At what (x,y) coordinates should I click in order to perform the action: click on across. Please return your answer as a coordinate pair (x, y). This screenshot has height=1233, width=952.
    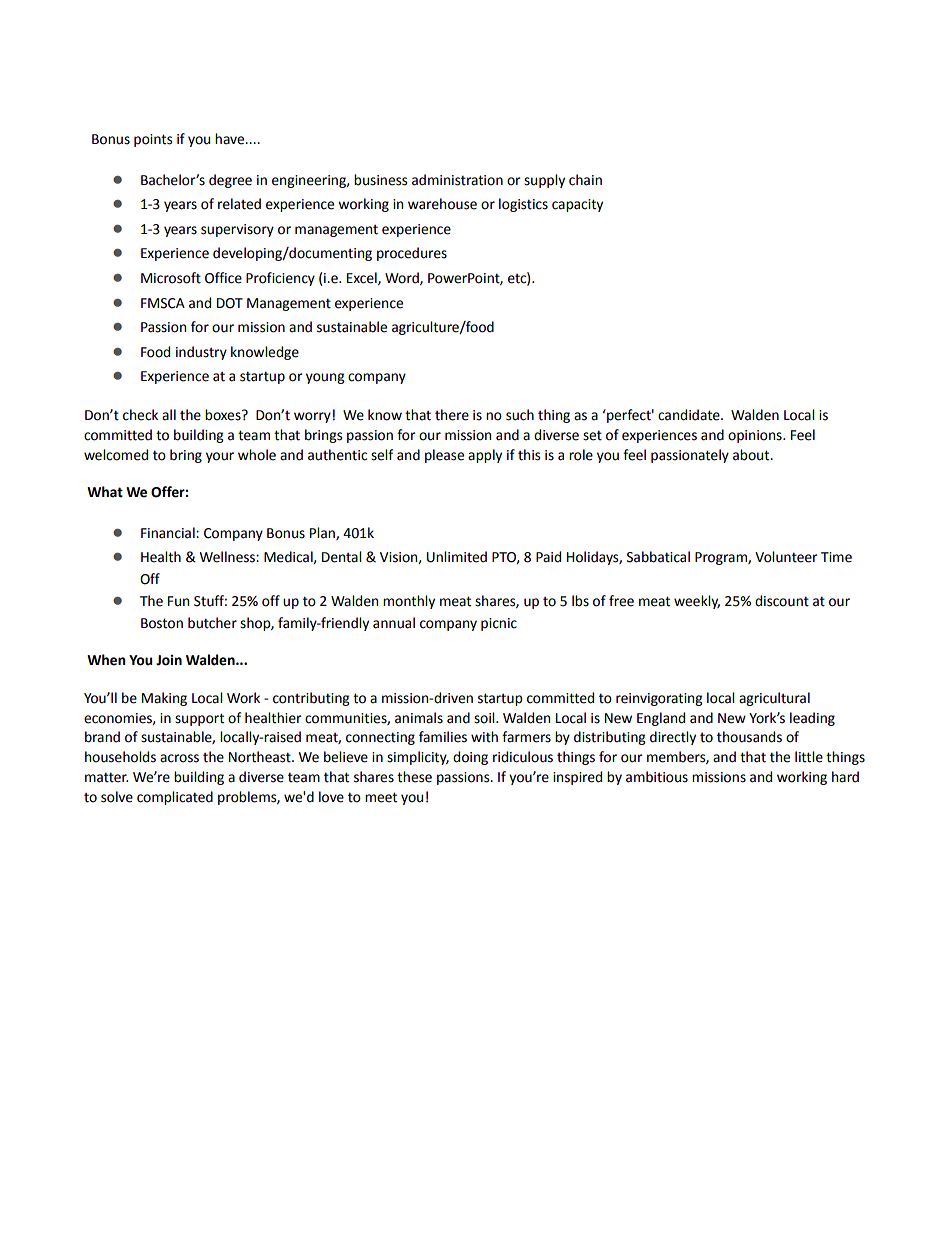
    Looking at the image, I should click on (179, 758).
